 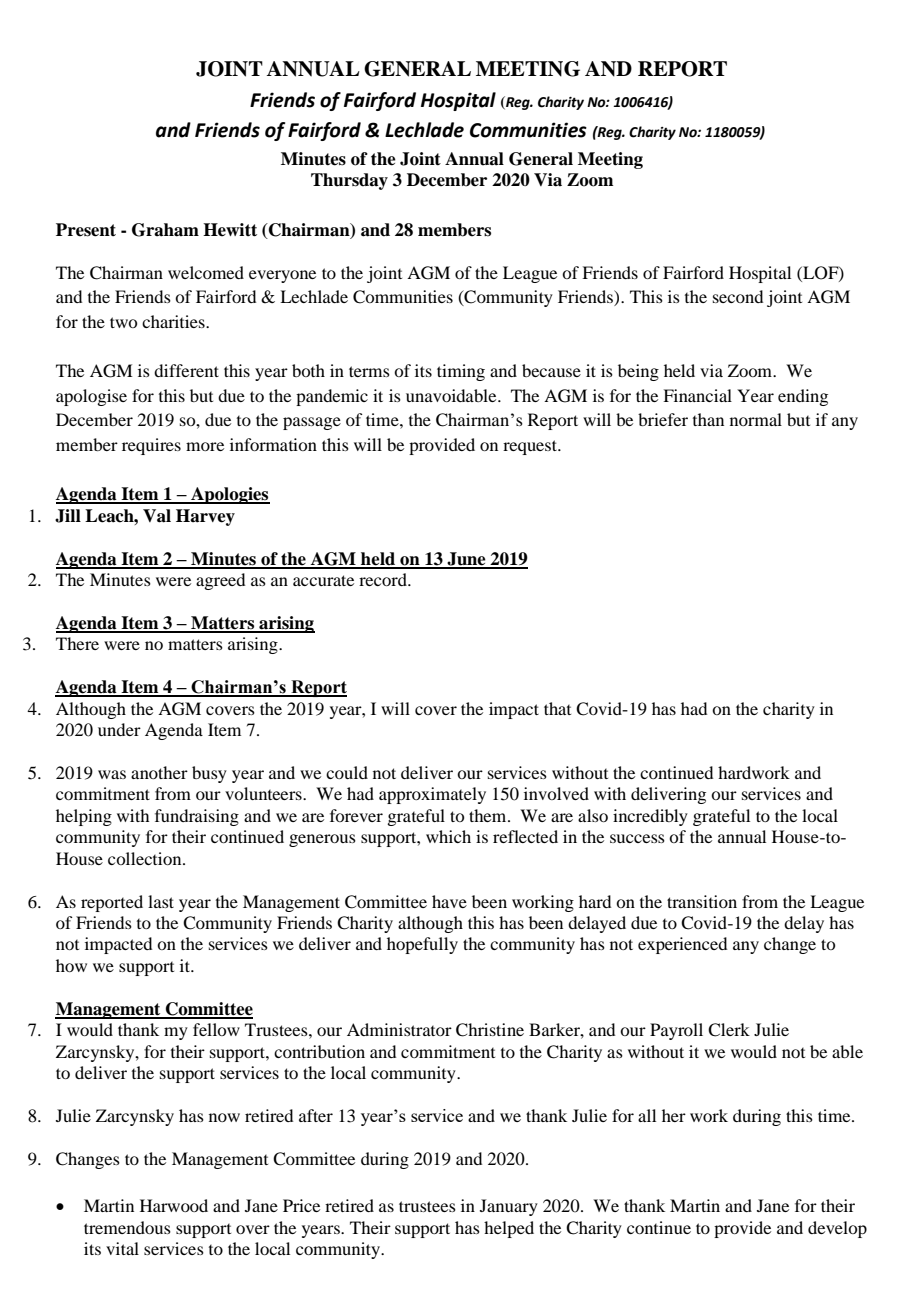 What do you see at coordinates (71, 965) in the document?
I see `how` at bounding box center [71, 965].
